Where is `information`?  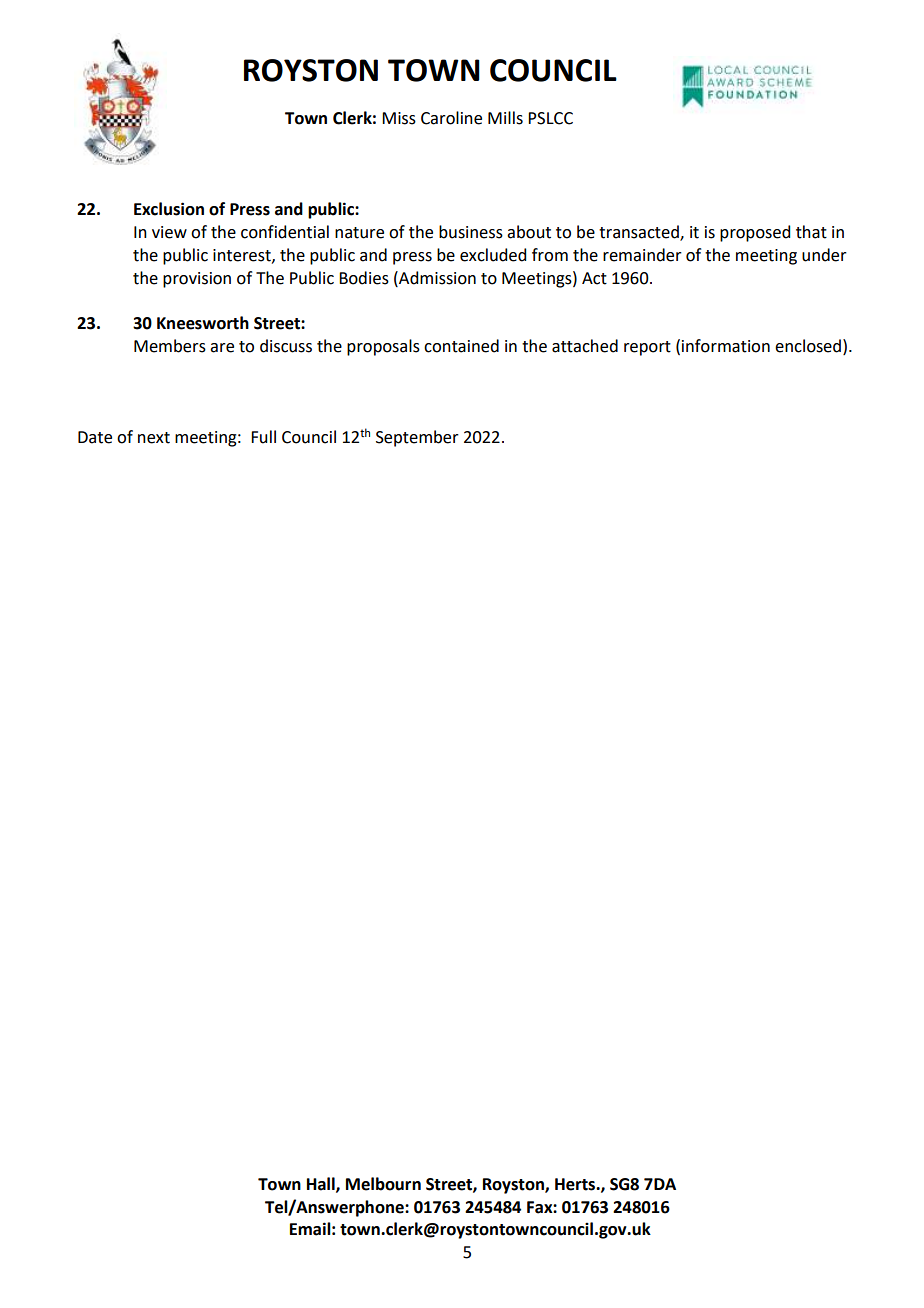 information is located at coordinates (726, 346).
